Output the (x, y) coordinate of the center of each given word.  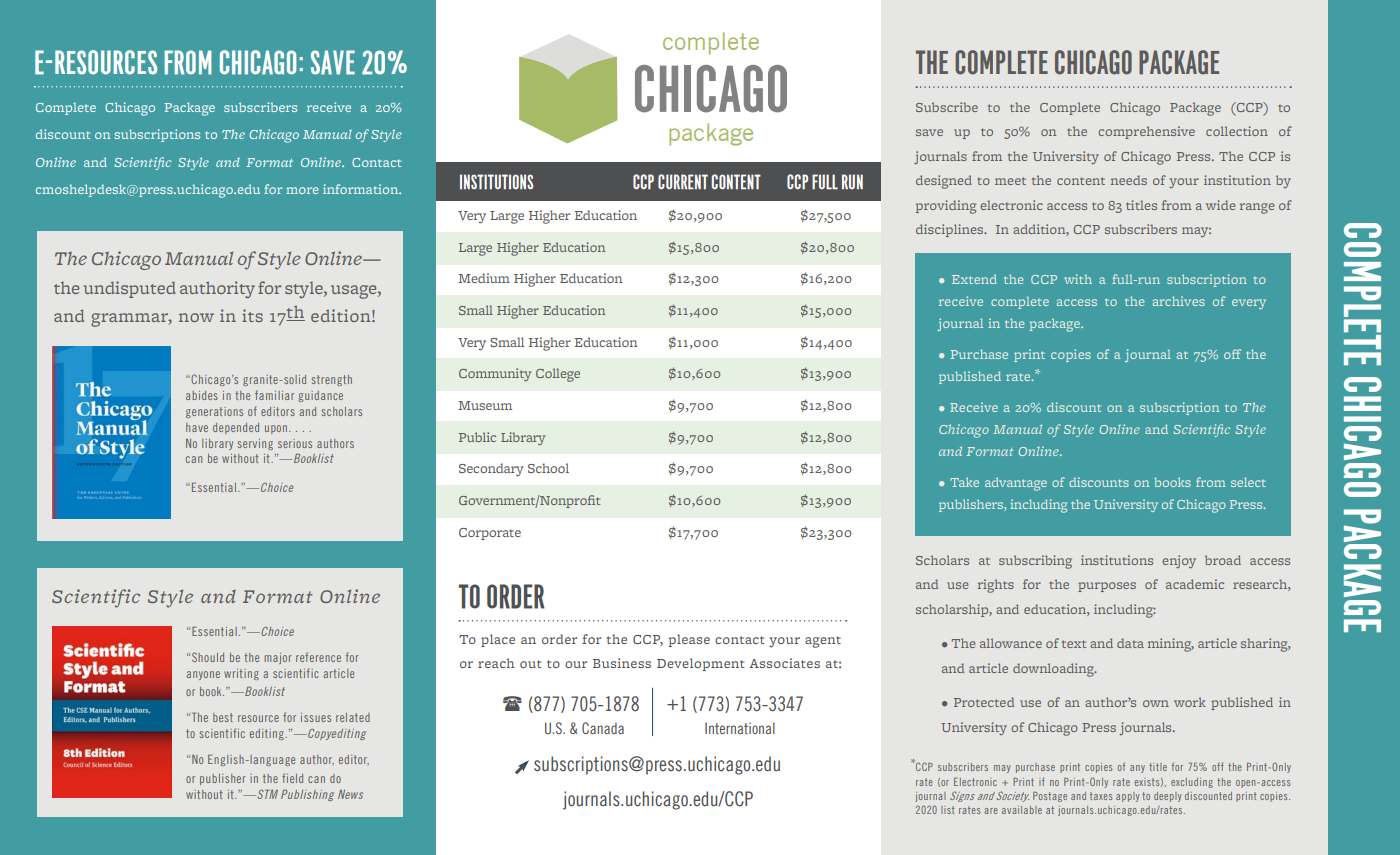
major (278, 658)
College (558, 375)
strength (332, 380)
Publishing (307, 795)
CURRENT (683, 182)
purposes (1107, 587)
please (689, 640)
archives (1179, 301)
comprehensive (1146, 132)
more (302, 190)
